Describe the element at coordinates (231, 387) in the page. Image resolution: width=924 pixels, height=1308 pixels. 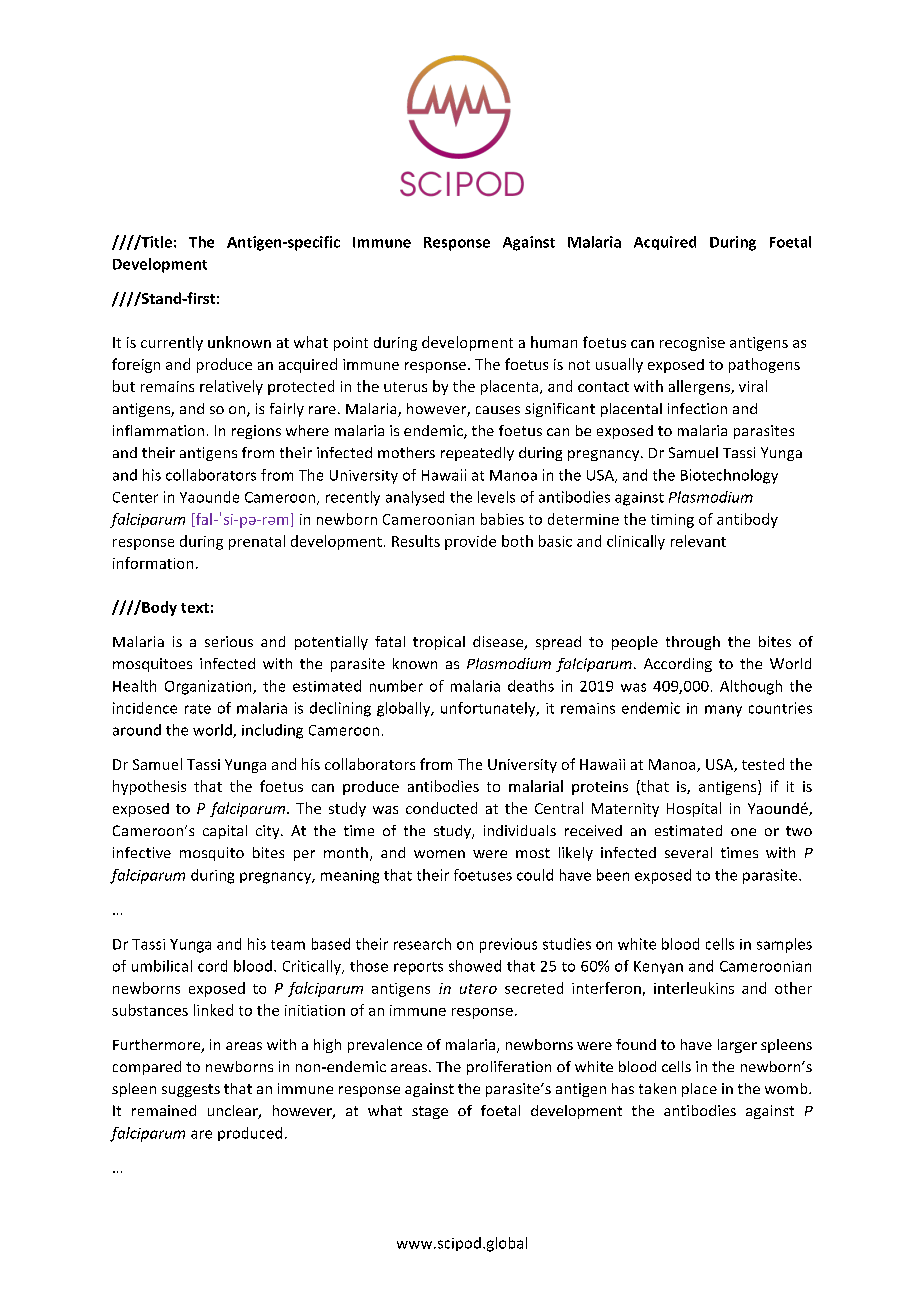
I see `relatively` at that location.
